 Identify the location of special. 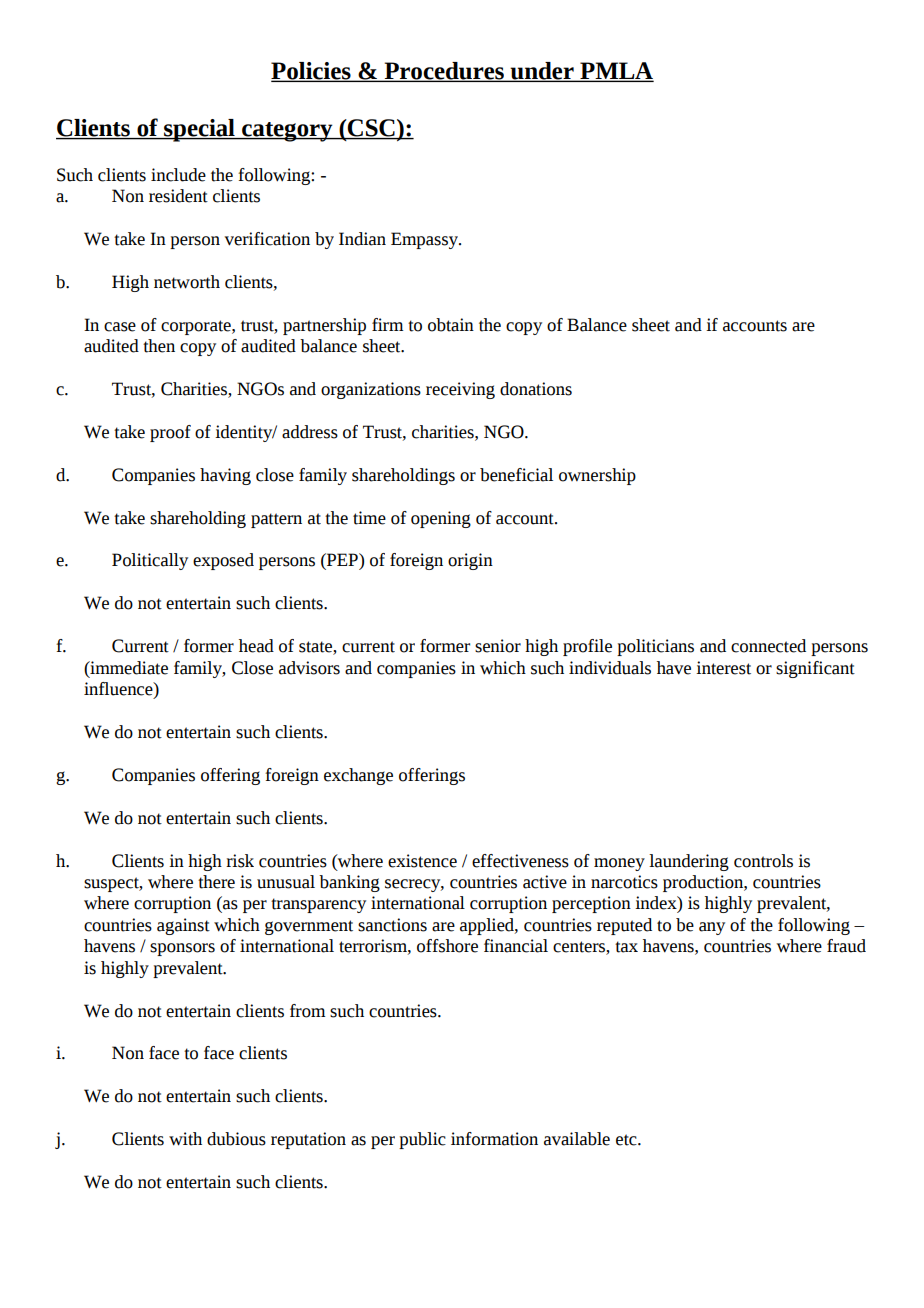
(199, 130).
